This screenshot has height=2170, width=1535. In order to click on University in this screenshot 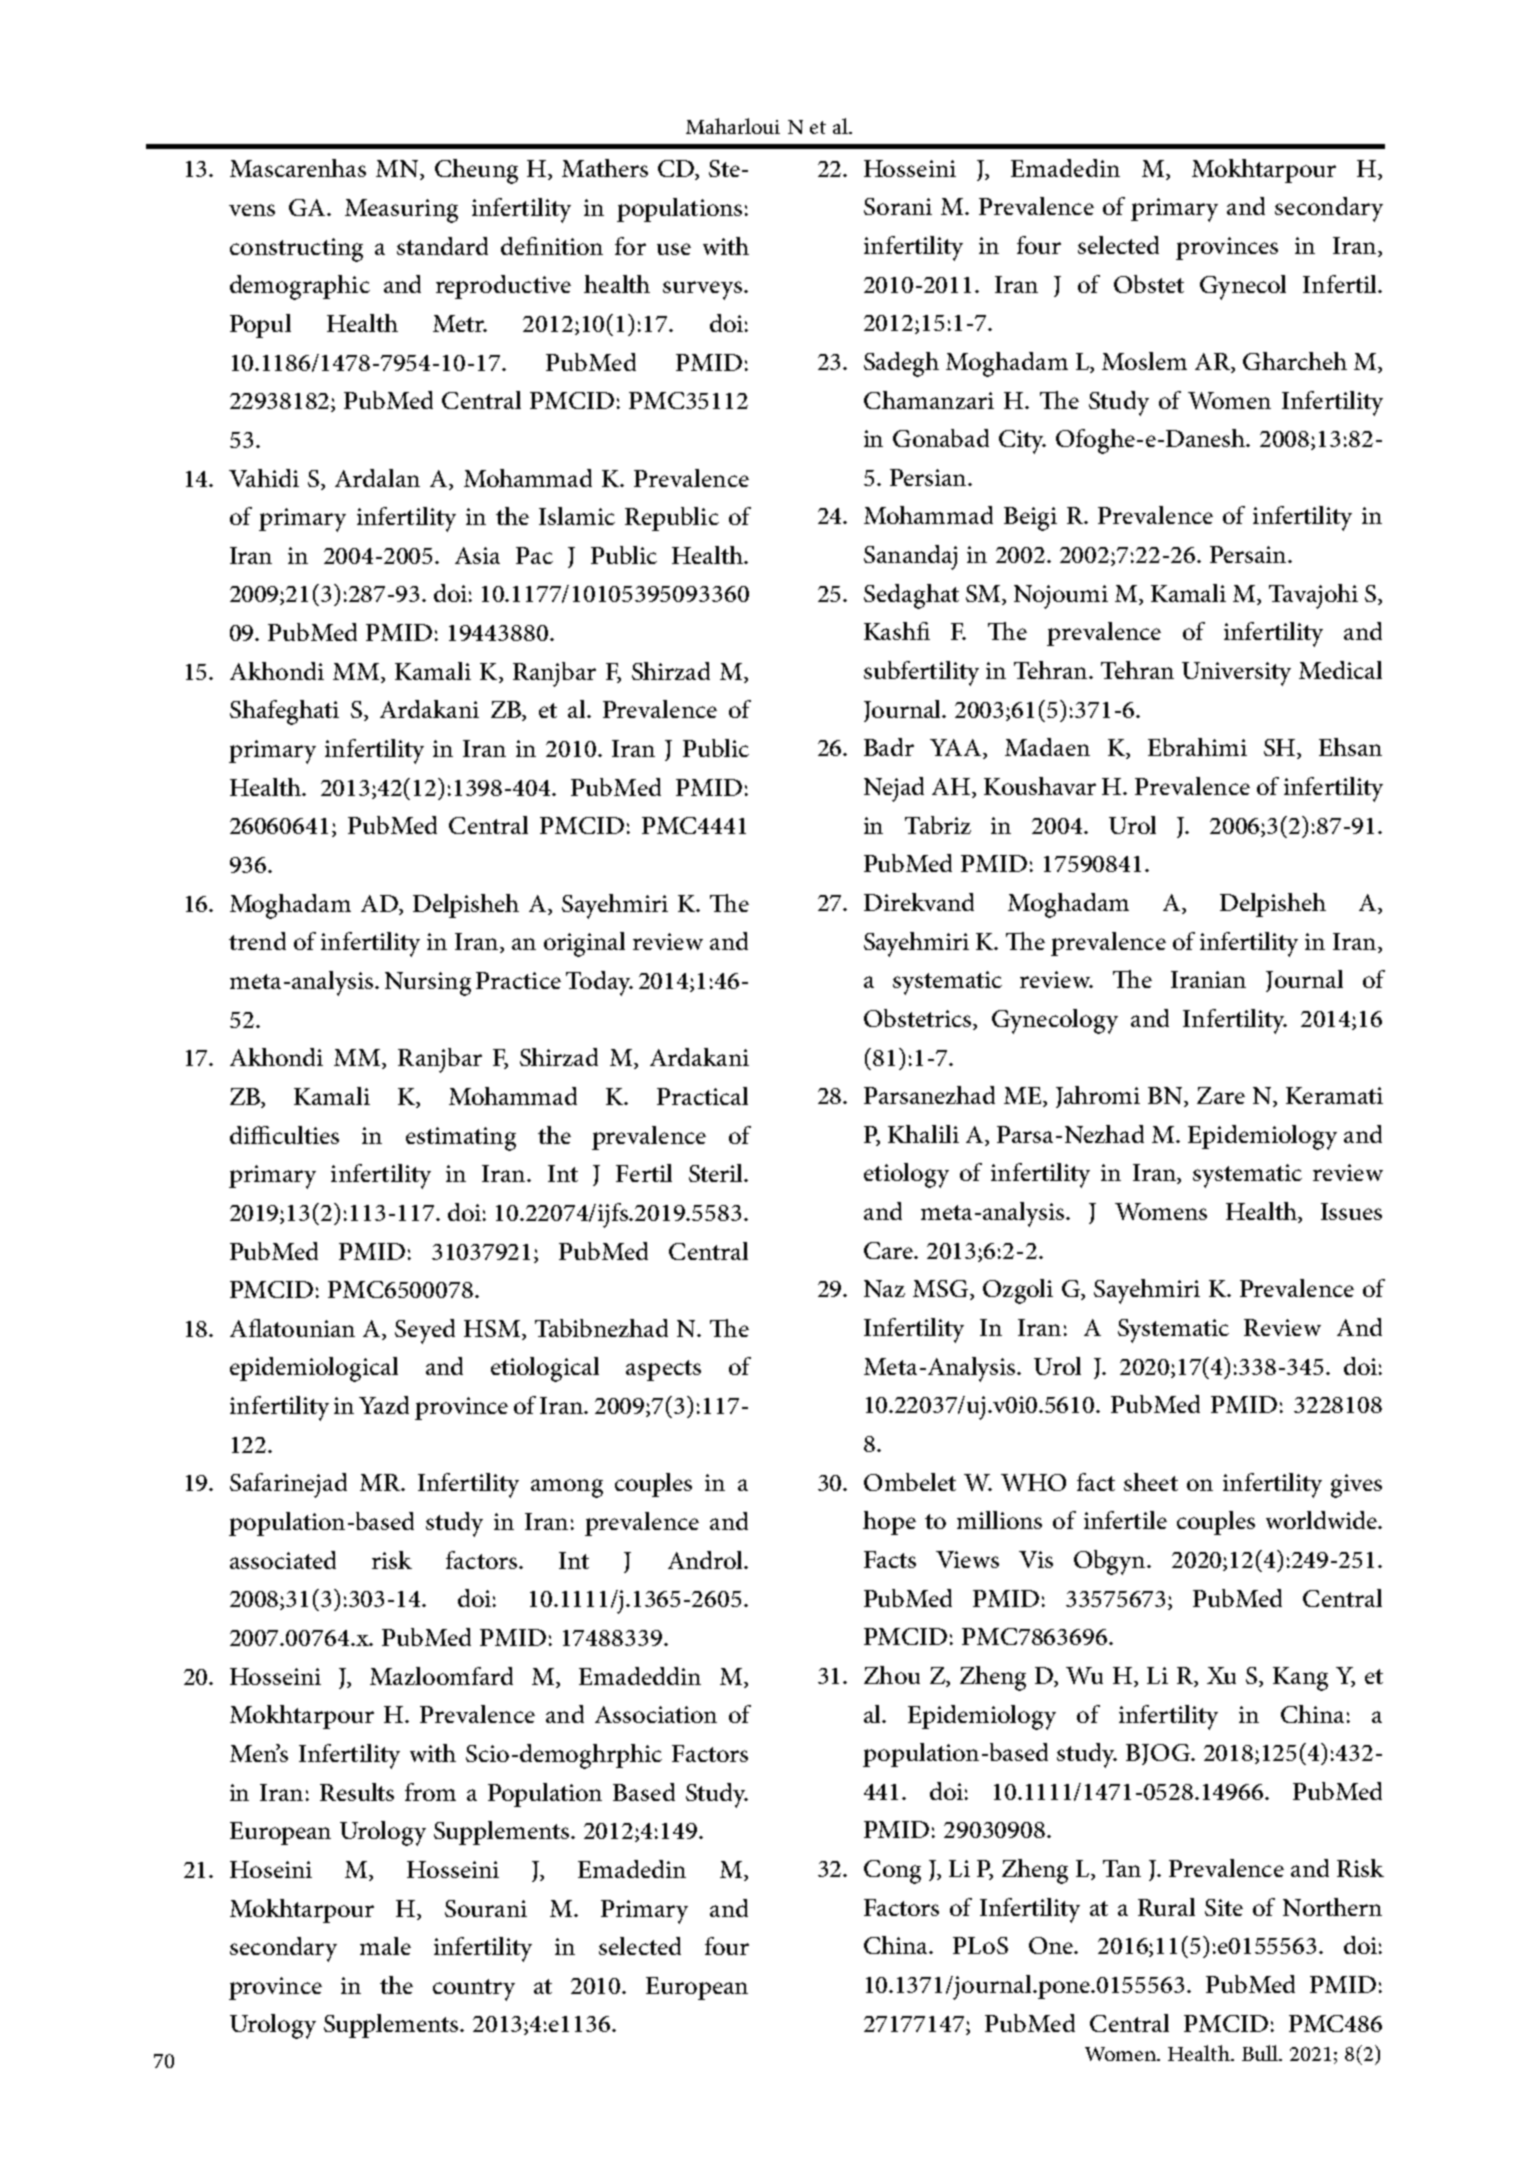, I will do `click(1236, 674)`.
